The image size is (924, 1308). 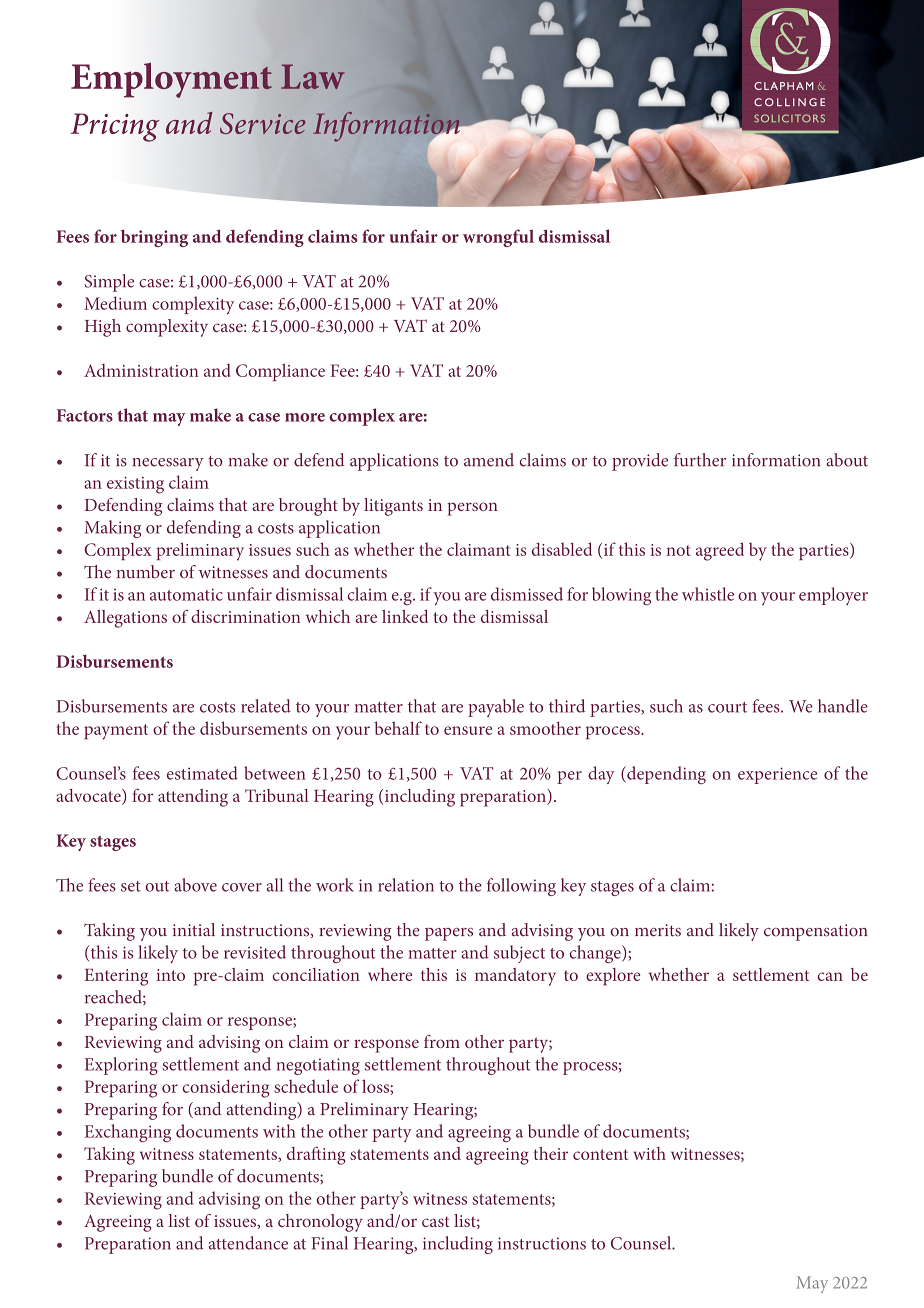 What do you see at coordinates (194, 930) in the screenshot?
I see `initial` at bounding box center [194, 930].
